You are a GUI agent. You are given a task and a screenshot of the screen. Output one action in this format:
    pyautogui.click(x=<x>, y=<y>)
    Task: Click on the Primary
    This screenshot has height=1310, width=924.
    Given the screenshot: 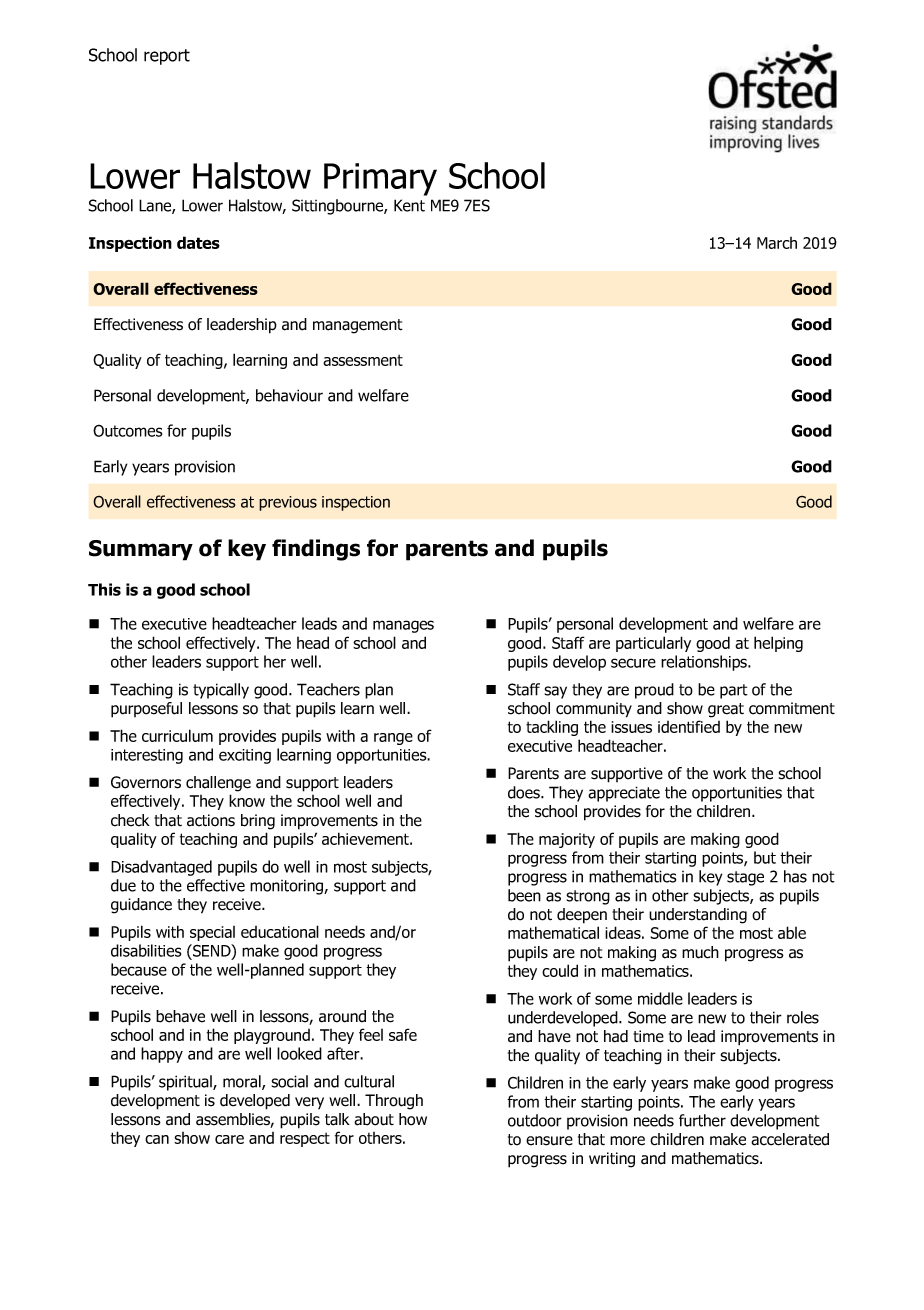 What is the action you would take?
    pyautogui.click(x=380, y=179)
